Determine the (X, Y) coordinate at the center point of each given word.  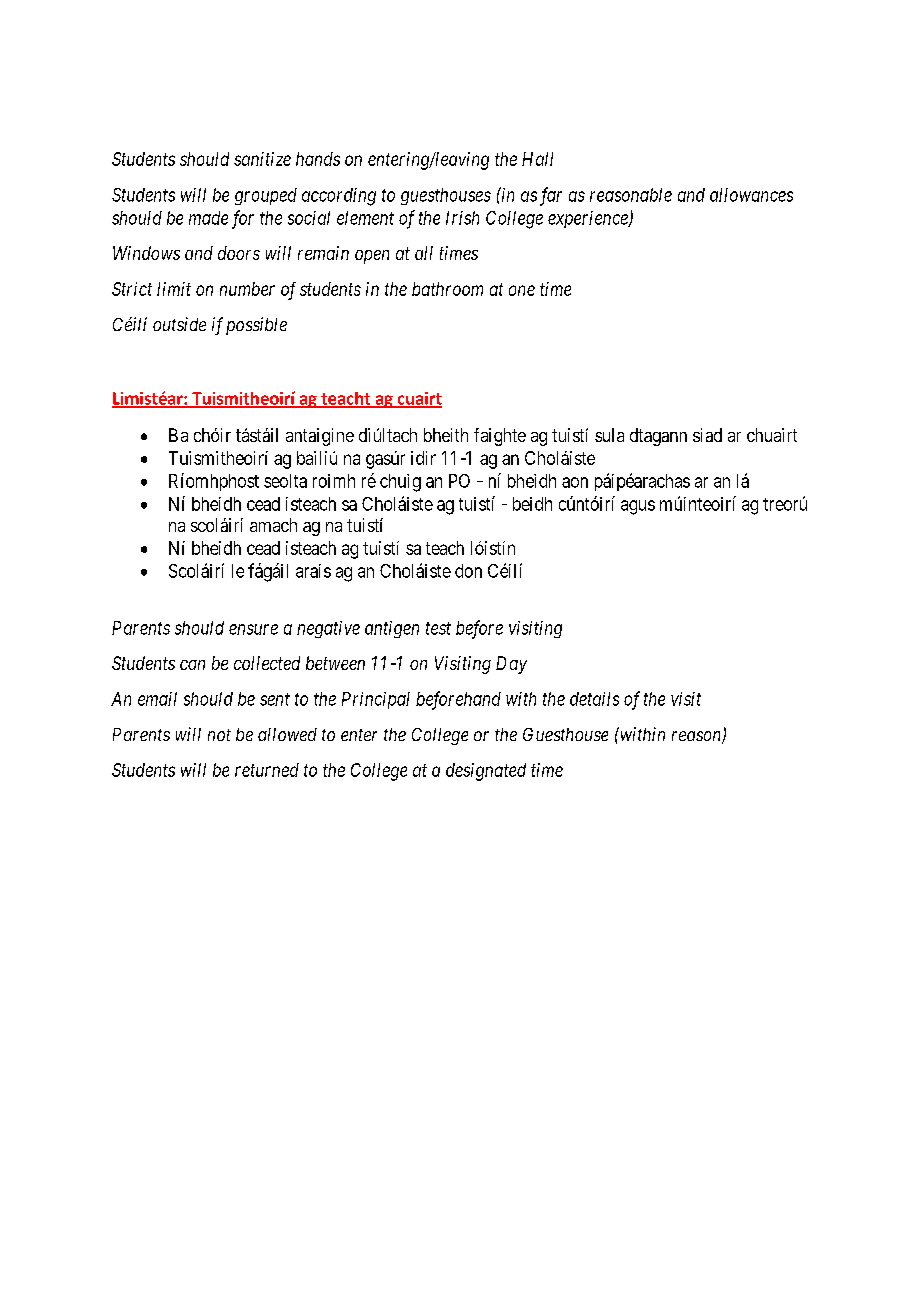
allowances (751, 195)
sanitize (262, 159)
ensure (253, 629)
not (219, 735)
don (468, 571)
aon (575, 482)
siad (707, 435)
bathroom (447, 289)
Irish (462, 218)
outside (179, 324)
